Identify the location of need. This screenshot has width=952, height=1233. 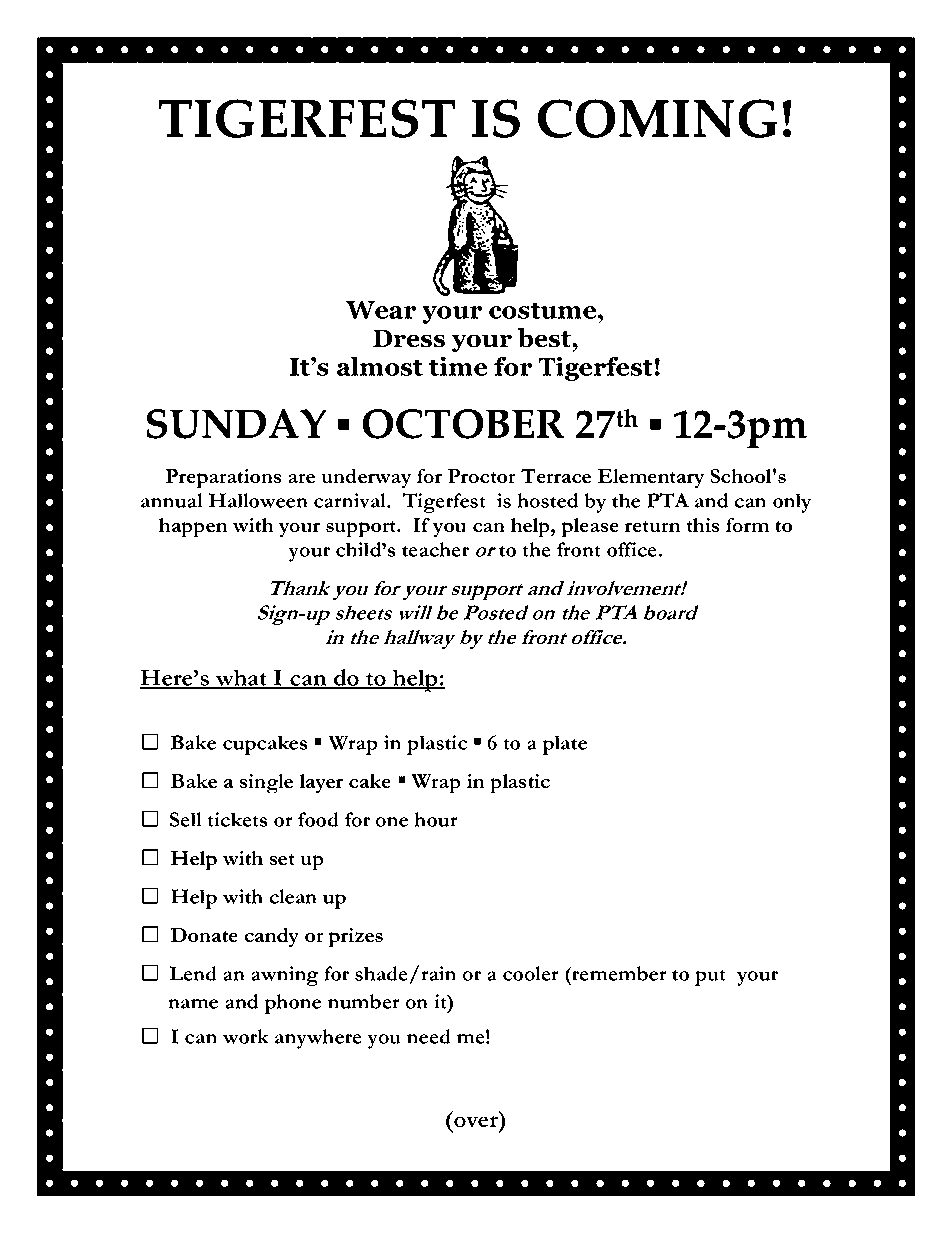
(429, 1036).
